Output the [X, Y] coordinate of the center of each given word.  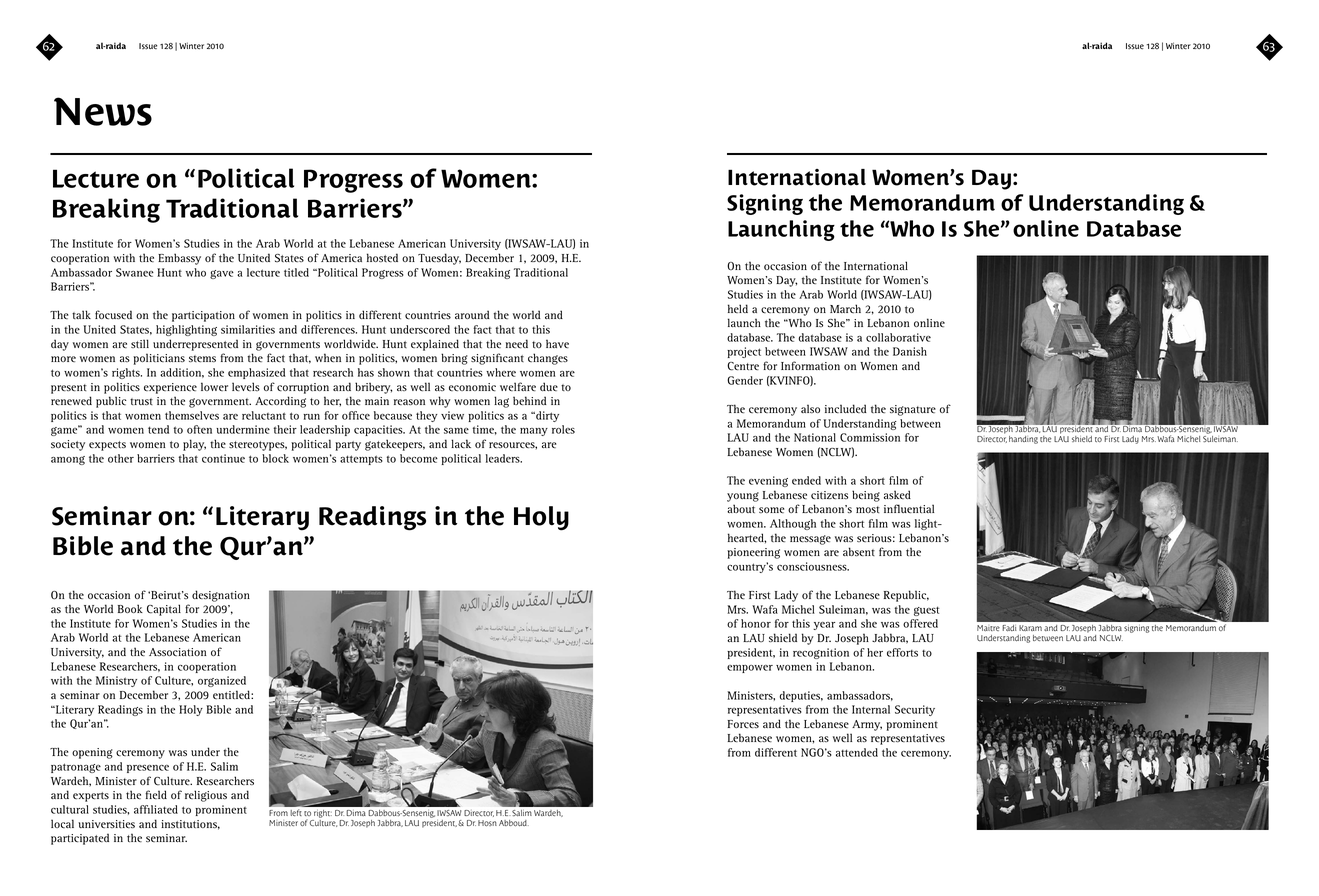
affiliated [156, 809]
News [103, 111]
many [534, 432]
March [845, 309]
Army [867, 725]
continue [223, 458]
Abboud [514, 823]
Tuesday [439, 259]
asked [897, 494]
